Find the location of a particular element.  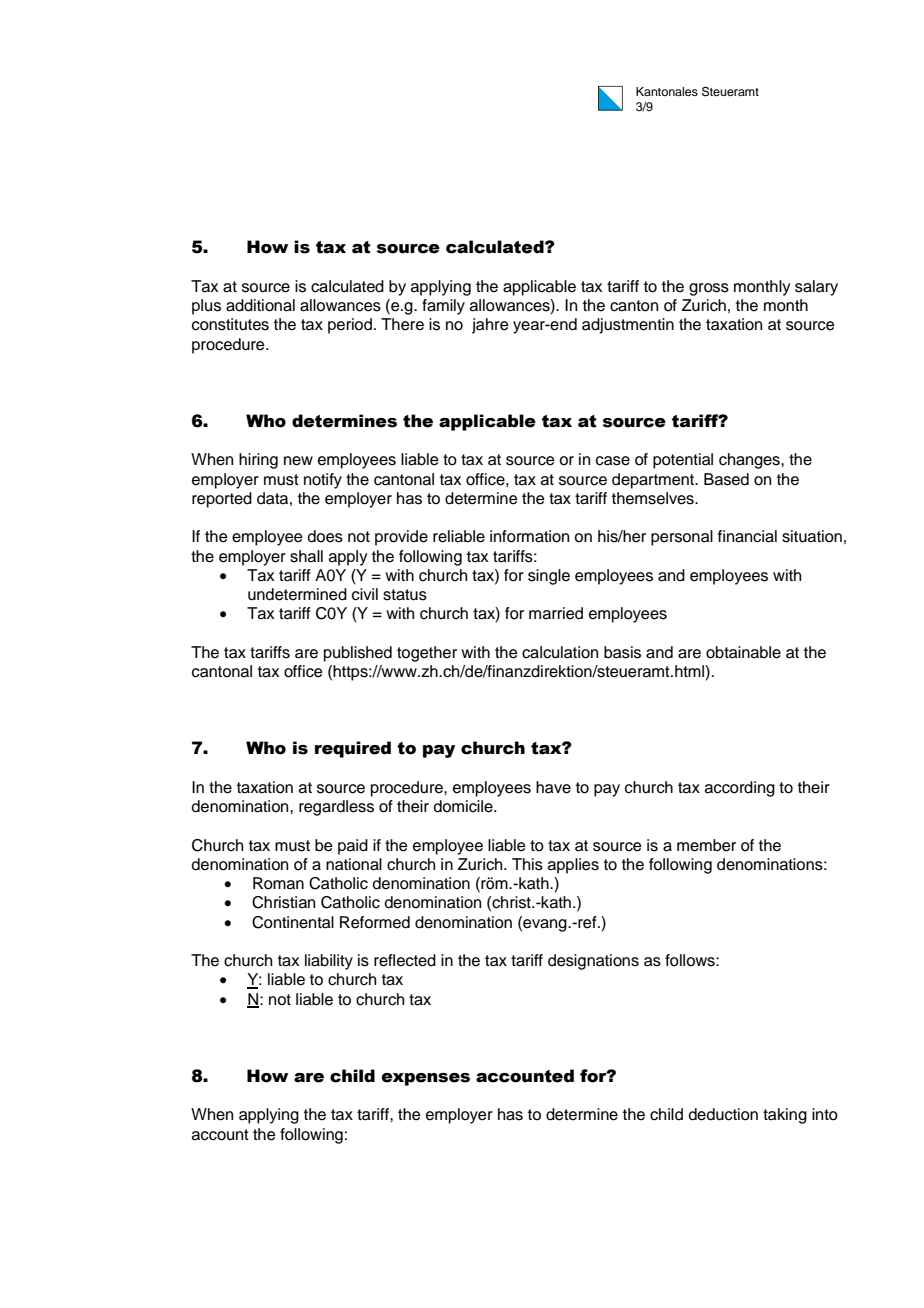

designations is located at coordinates (593, 962).
